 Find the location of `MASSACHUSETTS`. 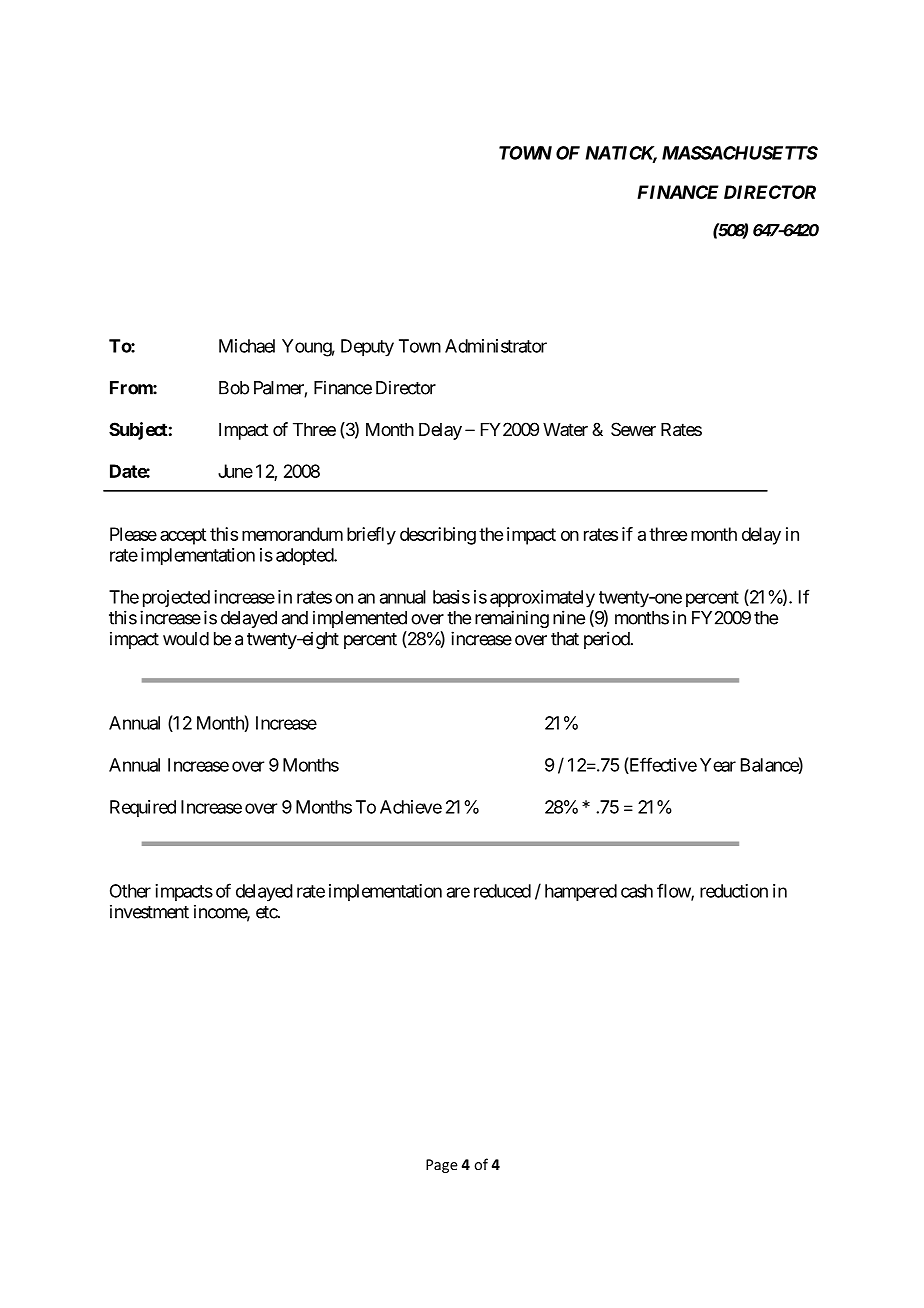

MASSACHUSETTS is located at coordinates (740, 153).
